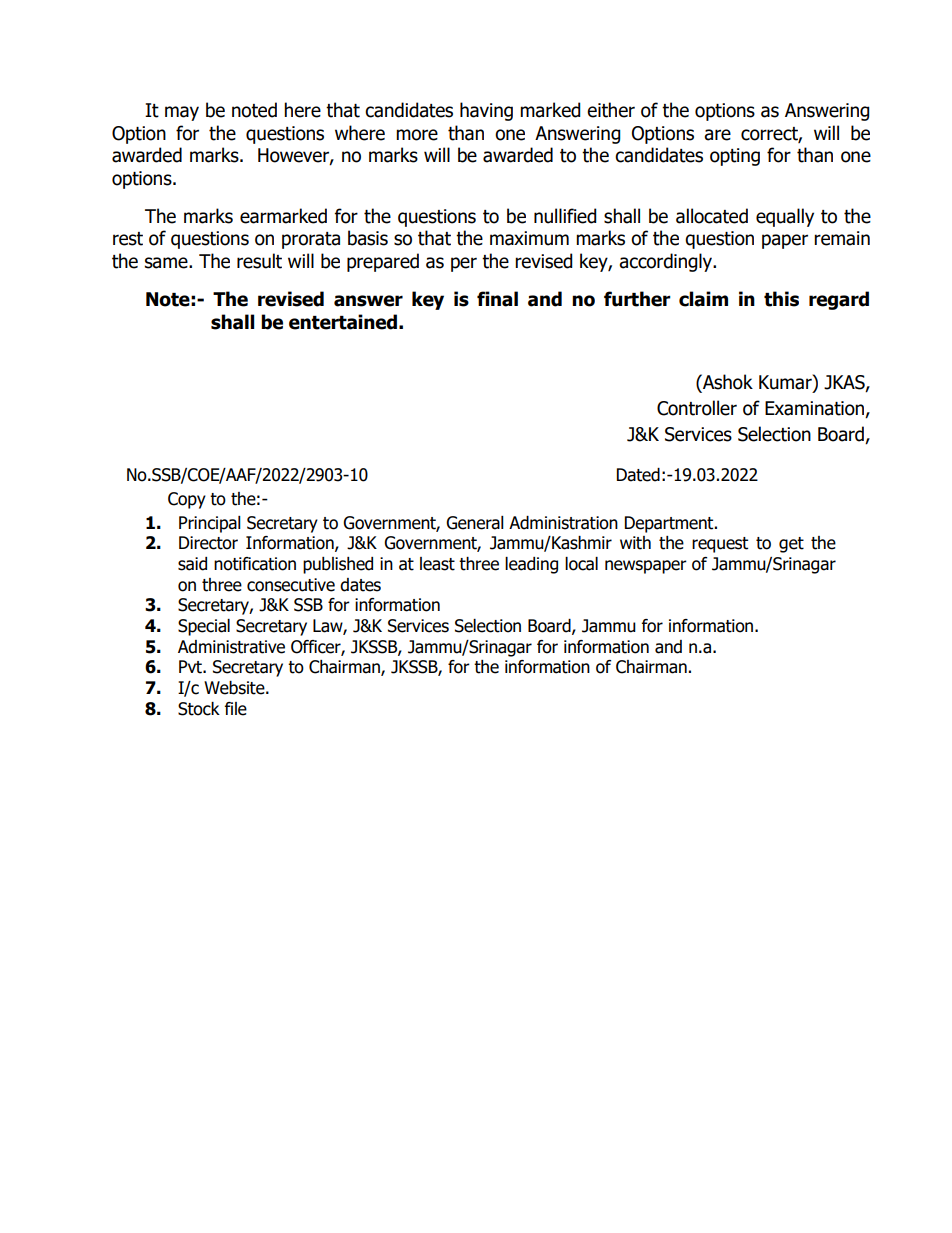 This screenshot has height=1233, width=952. What do you see at coordinates (486, 111) in the screenshot?
I see `having` at bounding box center [486, 111].
